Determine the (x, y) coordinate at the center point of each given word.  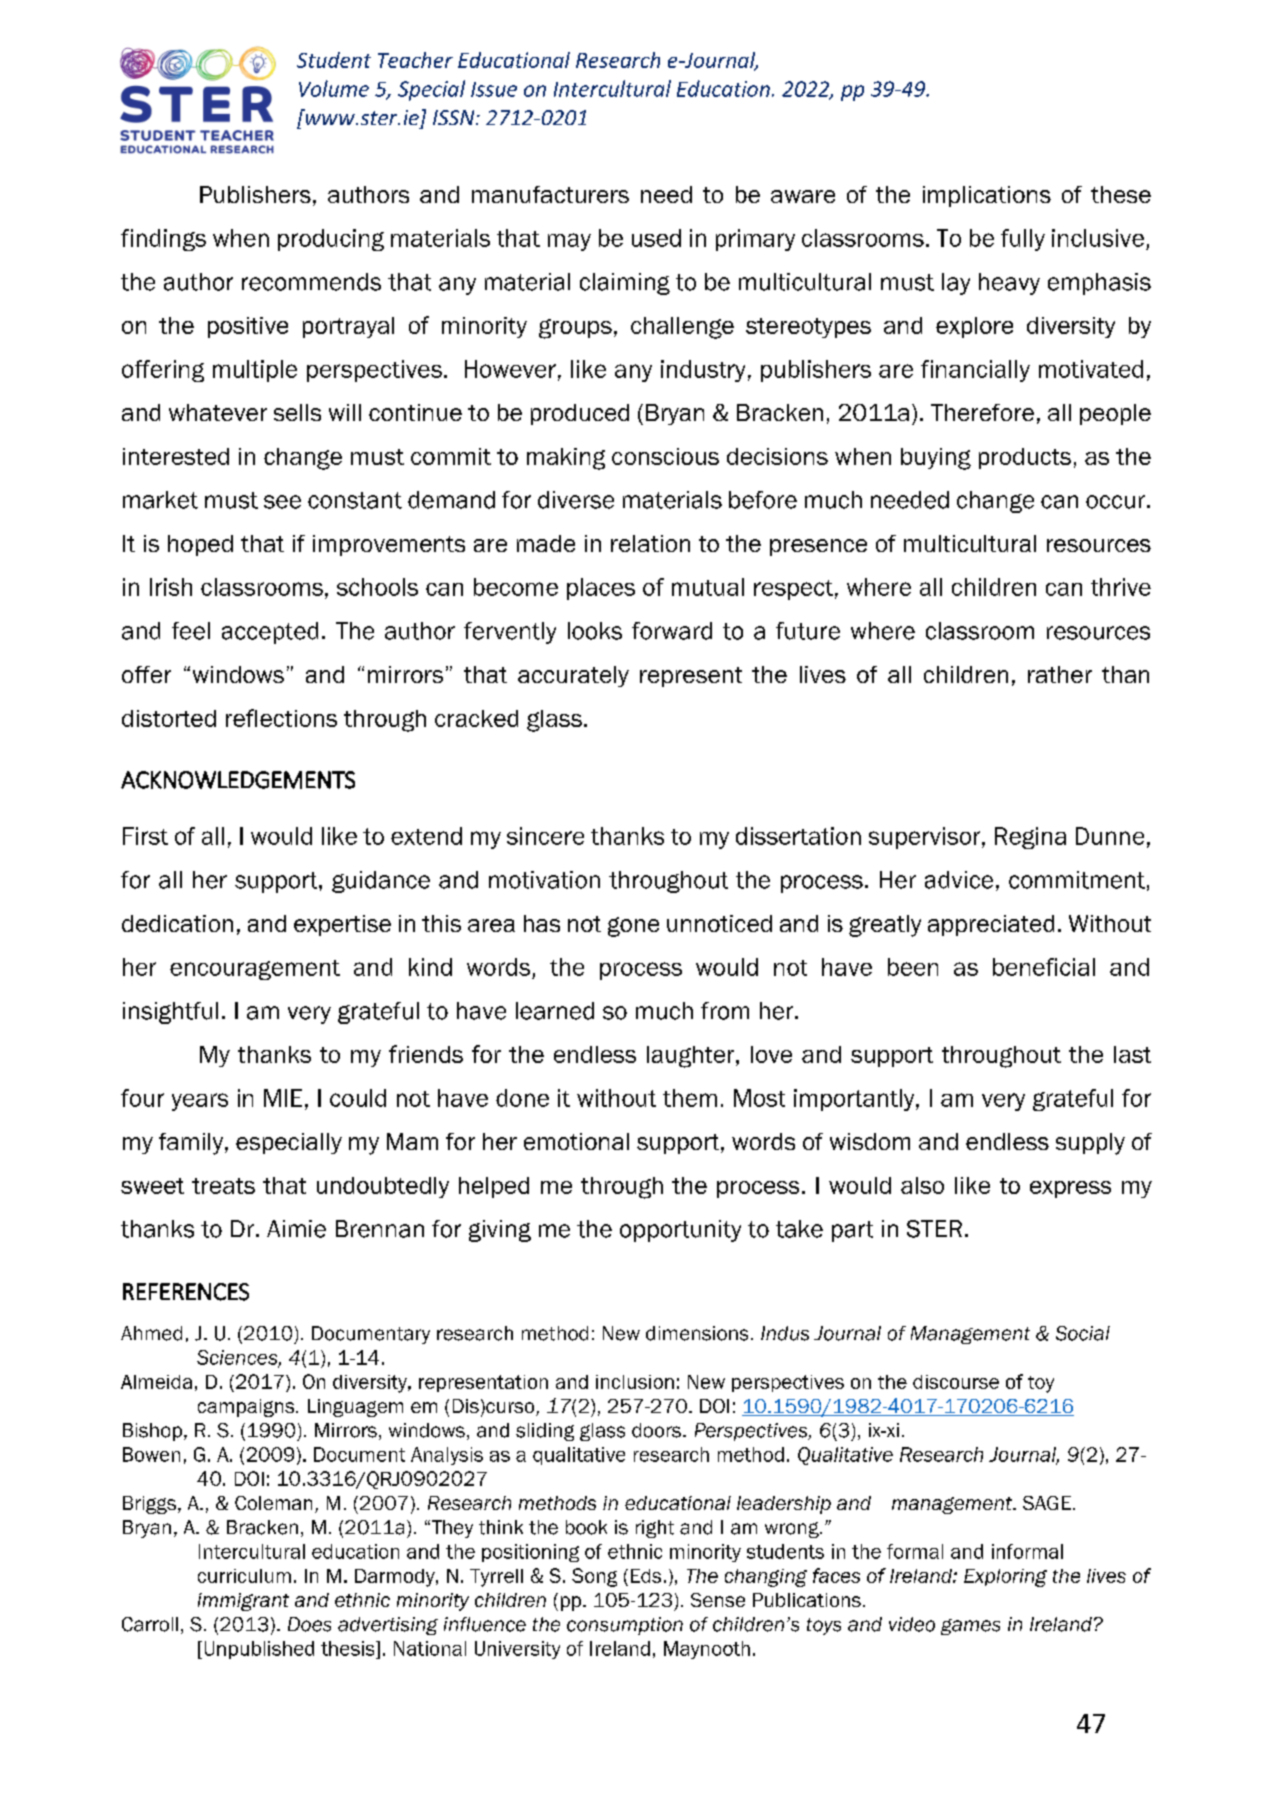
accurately (573, 676)
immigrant (243, 1602)
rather (1060, 674)
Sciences (238, 1358)
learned (555, 1011)
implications (987, 196)
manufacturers (550, 194)
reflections (281, 718)
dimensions (697, 1333)
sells (297, 412)
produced (580, 414)
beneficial (1044, 967)
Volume (334, 88)
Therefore (982, 412)
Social (1083, 1333)
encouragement (255, 970)
